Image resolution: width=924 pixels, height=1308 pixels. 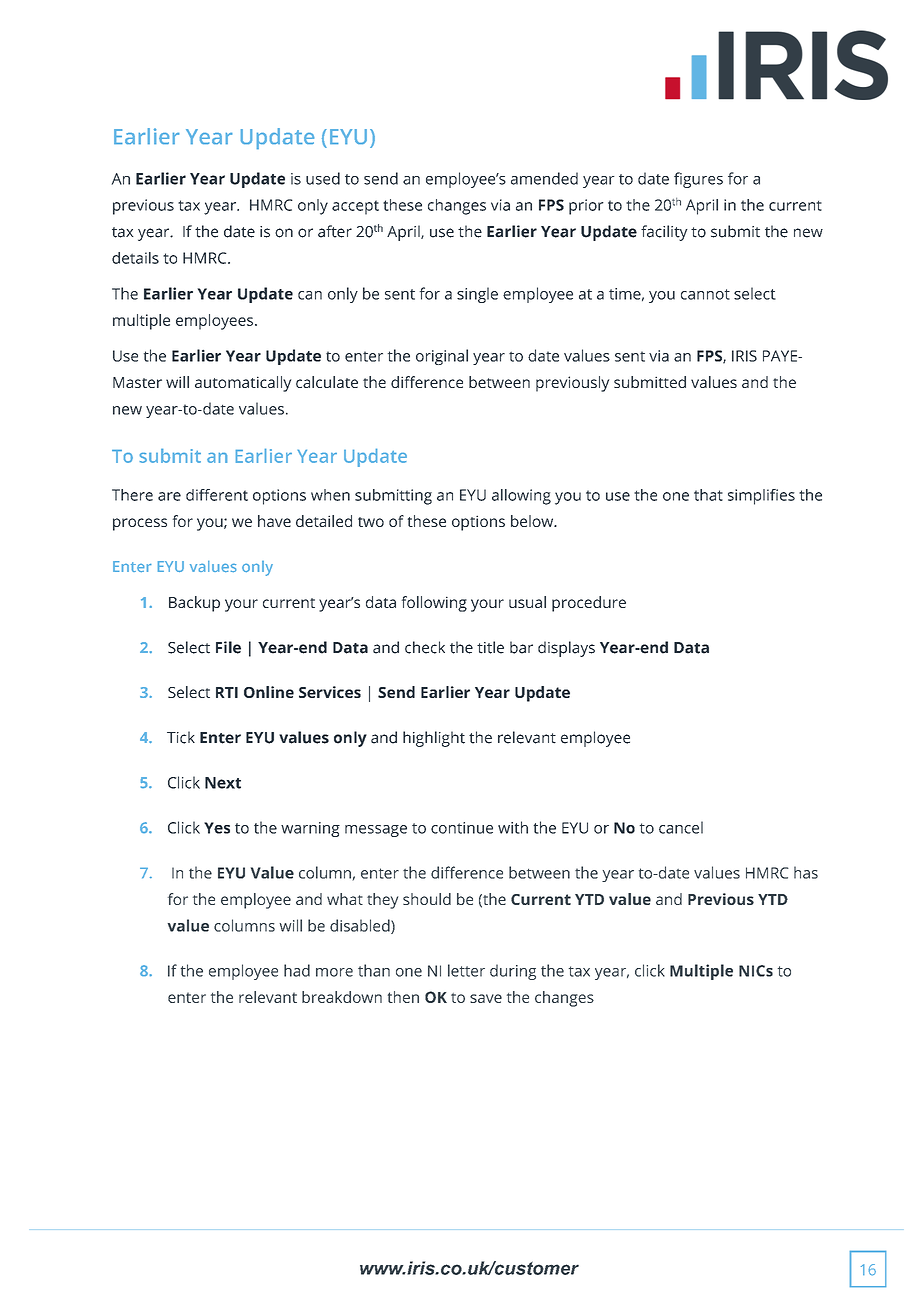 I want to click on following, so click(x=434, y=604).
